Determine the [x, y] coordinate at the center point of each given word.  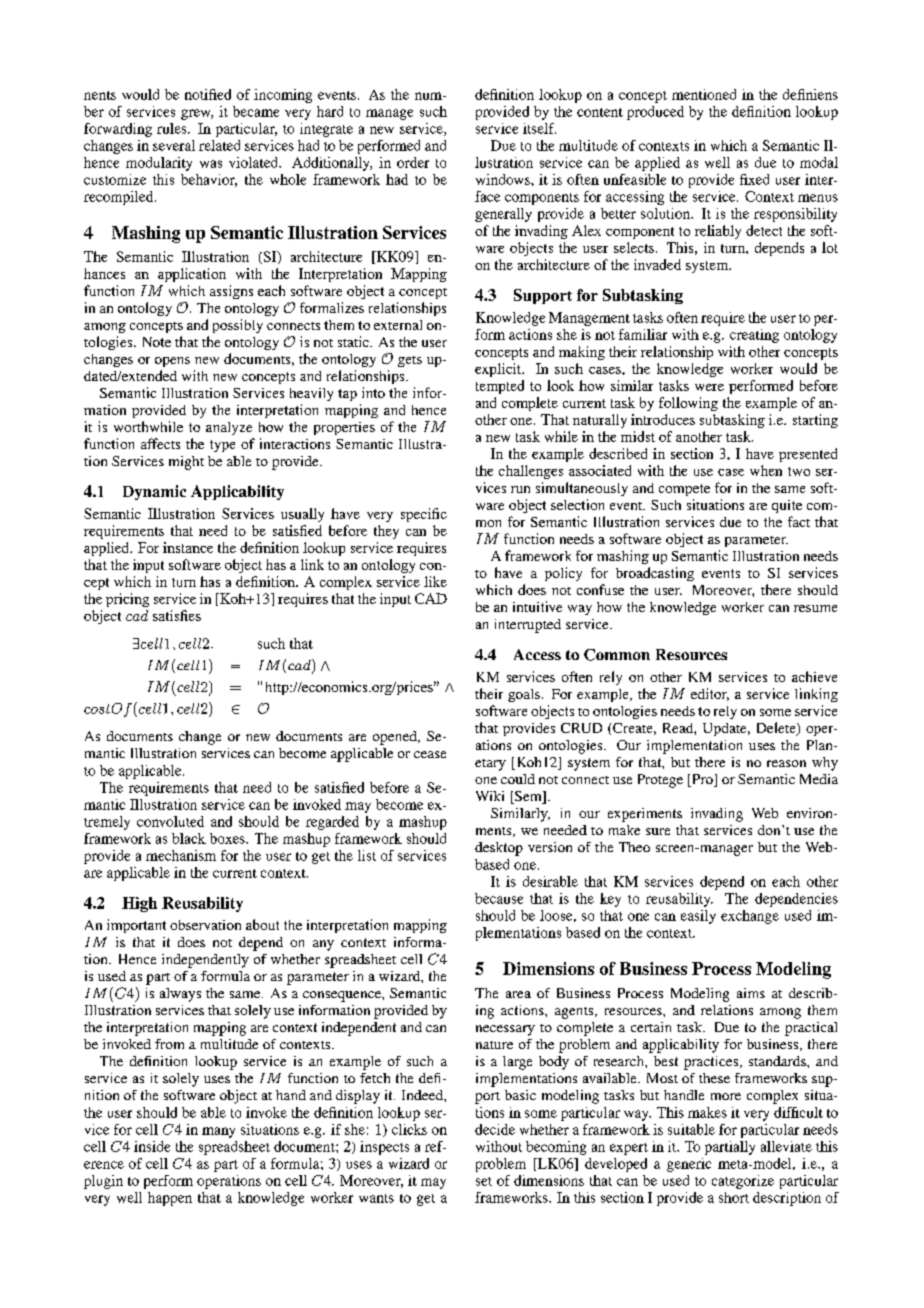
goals [524, 695]
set [484, 1181]
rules [173, 128]
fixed [754, 179]
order [413, 162]
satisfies [177, 615]
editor [710, 694]
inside [152, 1146]
